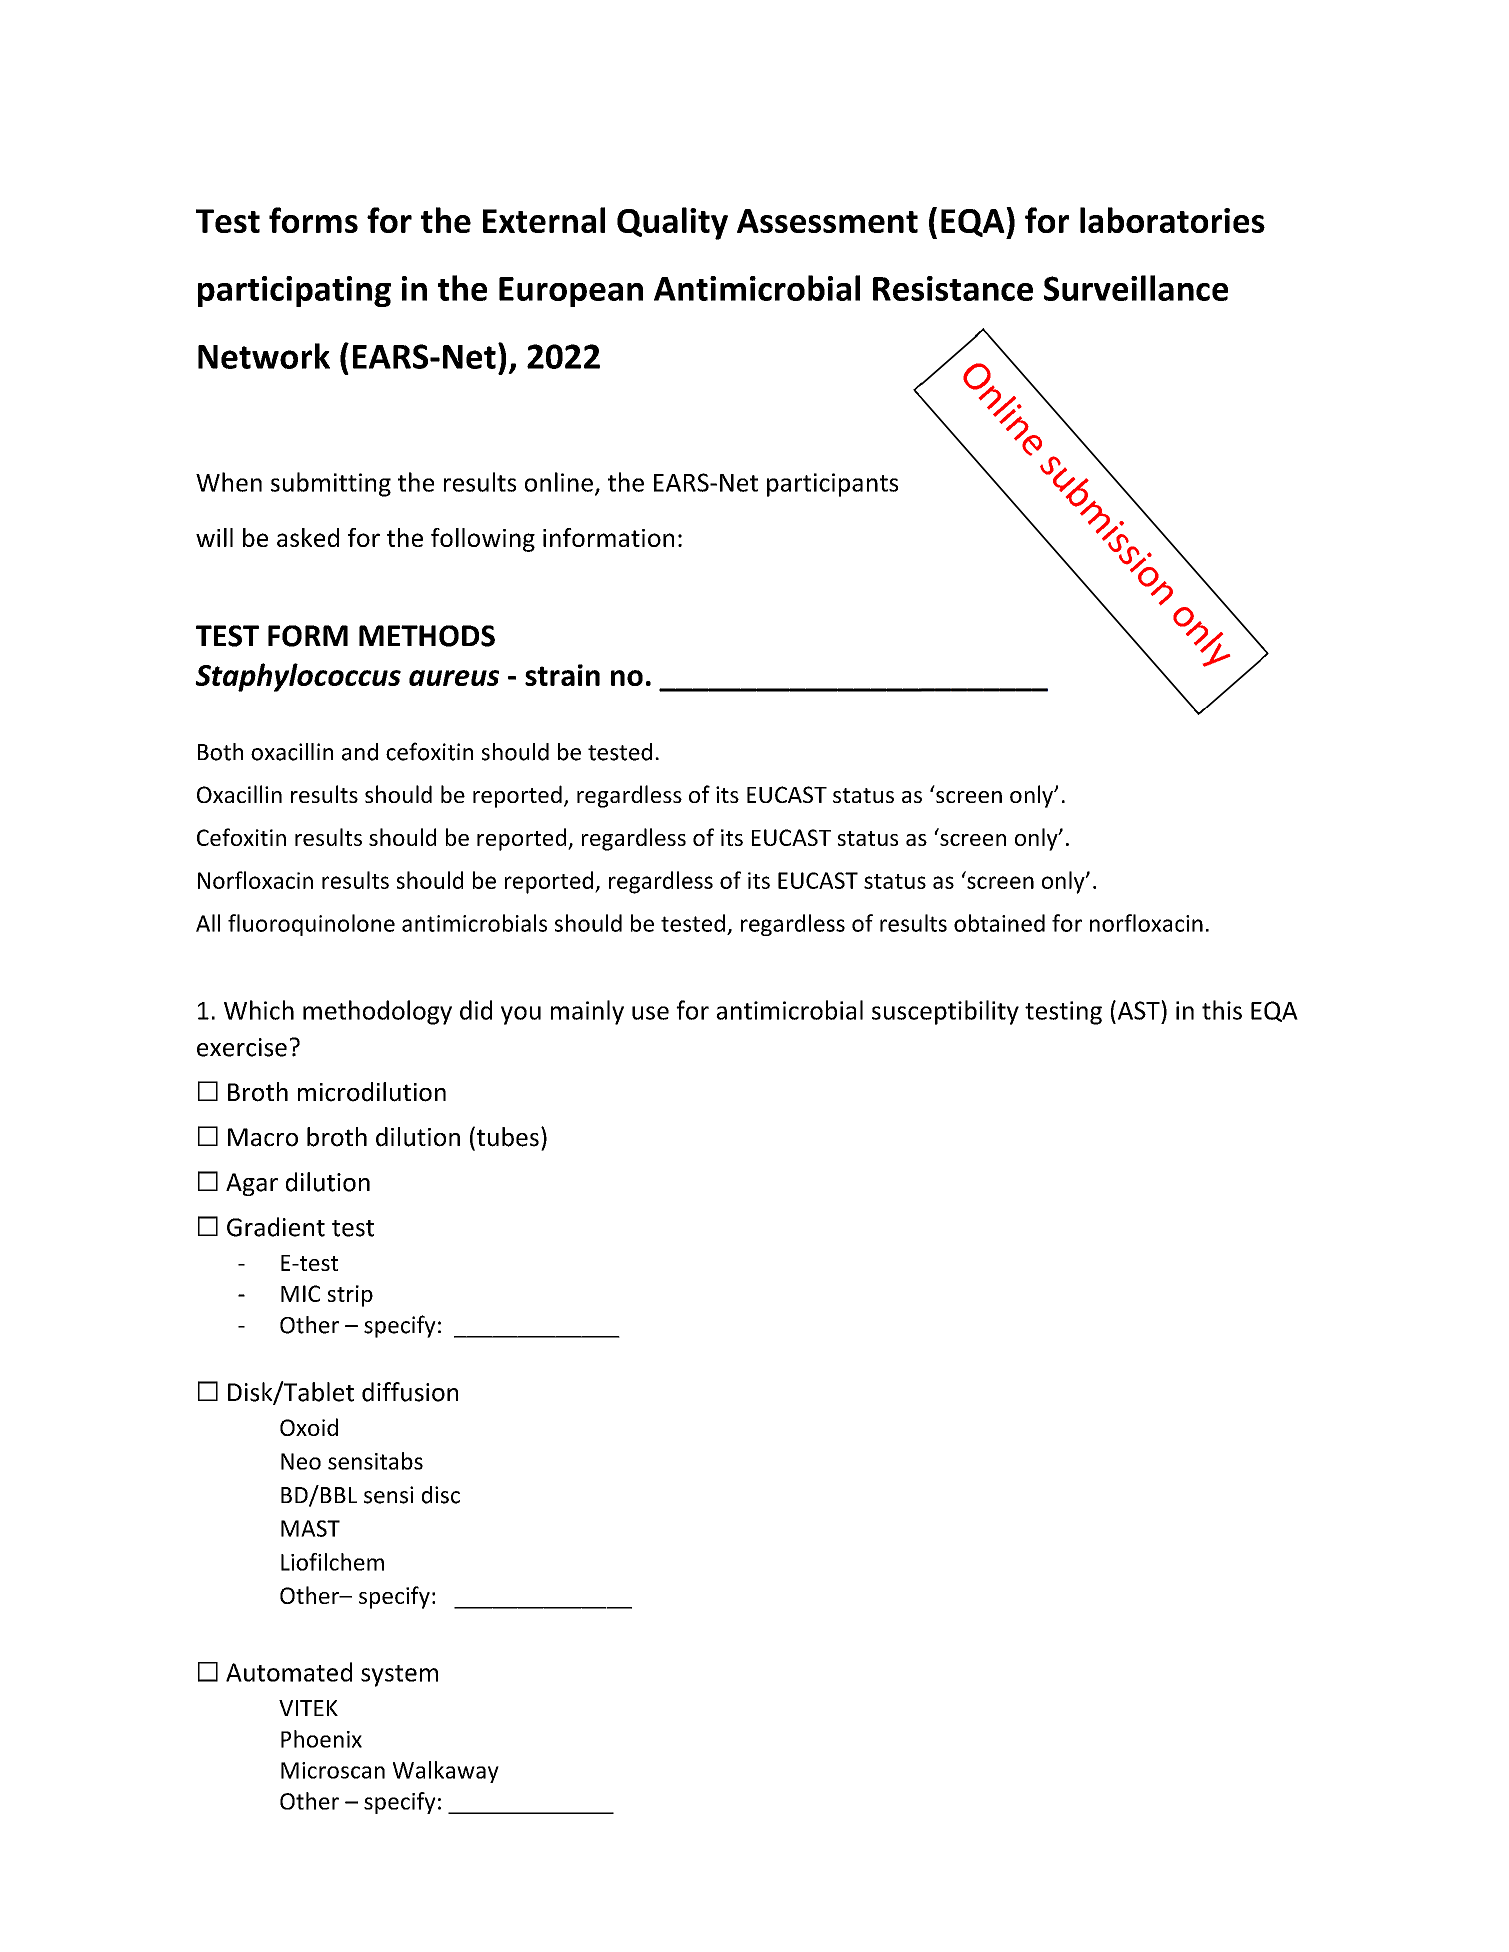 This screenshot has height=1952, width=1509. I want to click on Walkaway, so click(446, 1772).
